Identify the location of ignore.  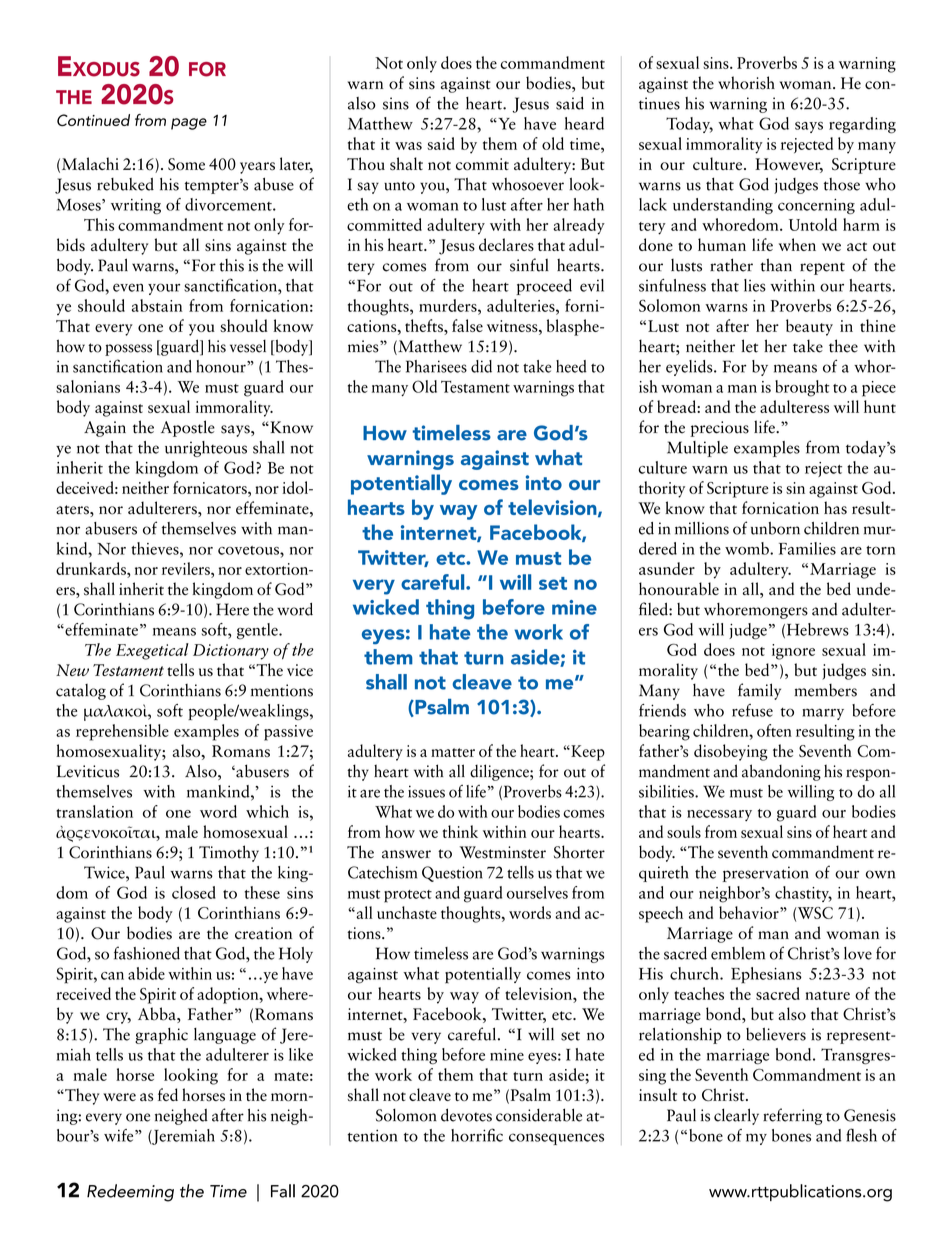
(793, 652).
